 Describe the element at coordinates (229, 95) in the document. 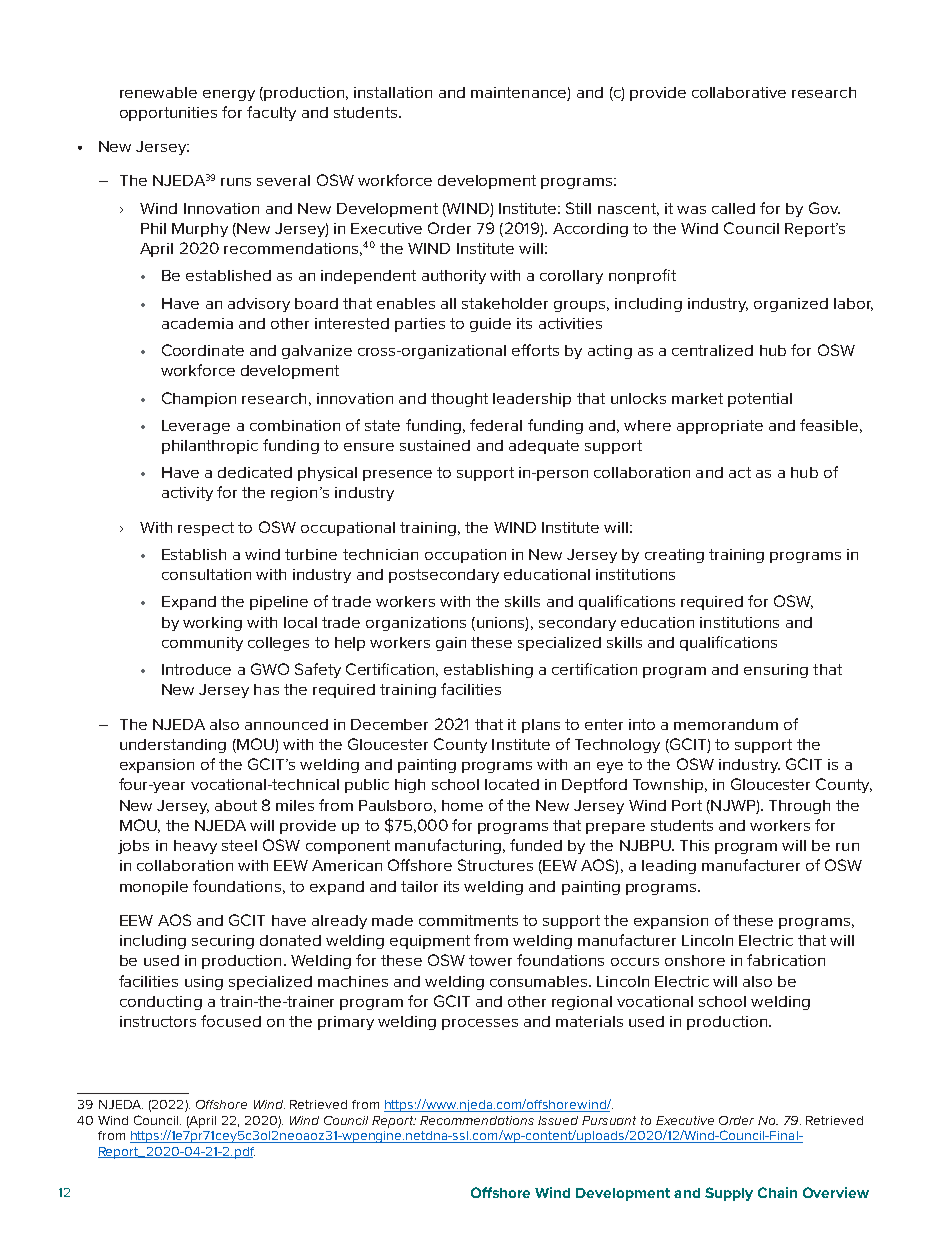

I see `energy` at that location.
